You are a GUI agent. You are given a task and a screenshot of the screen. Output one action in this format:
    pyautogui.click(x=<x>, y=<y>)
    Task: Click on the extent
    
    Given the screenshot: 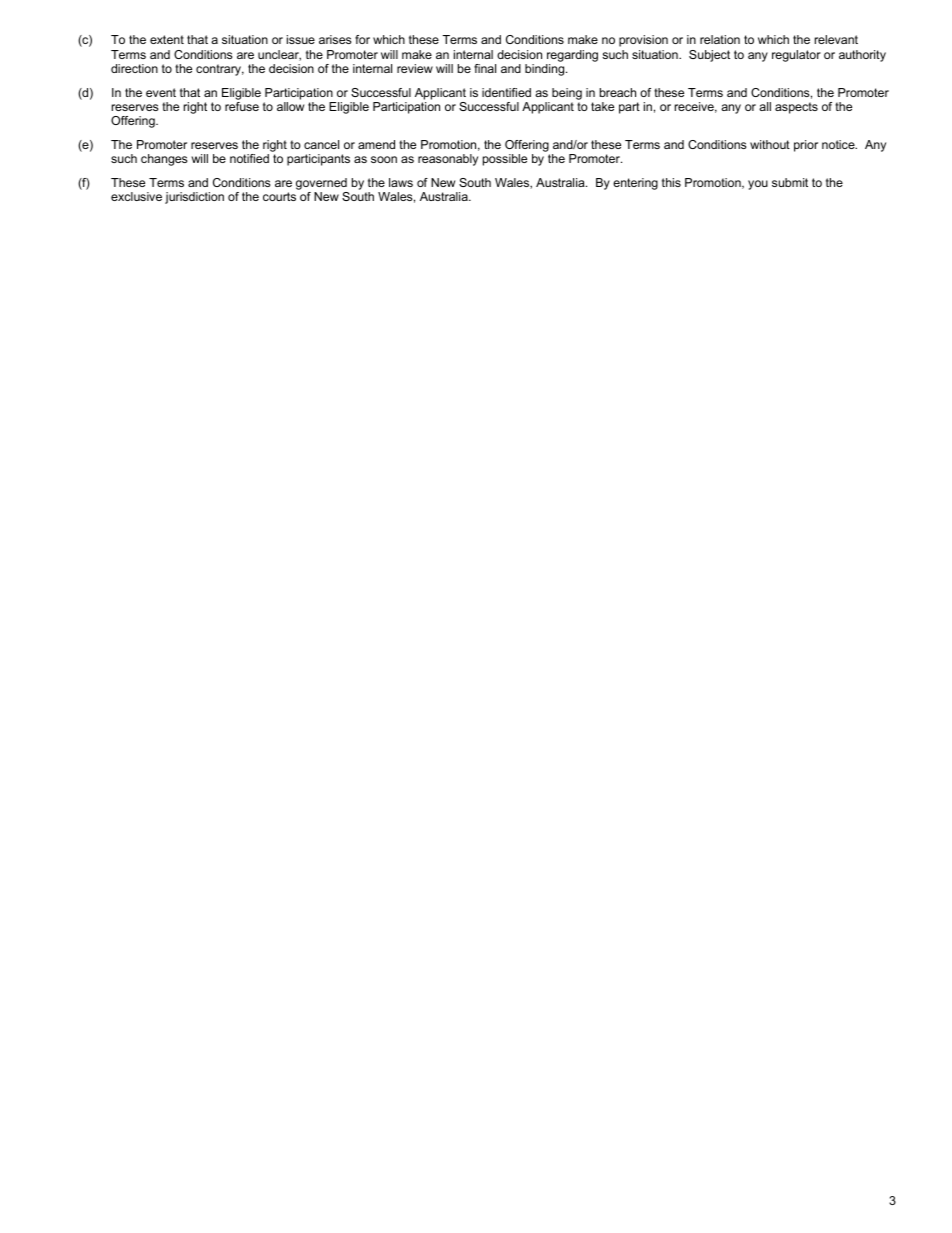 What is the action you would take?
    pyautogui.click(x=167, y=39)
